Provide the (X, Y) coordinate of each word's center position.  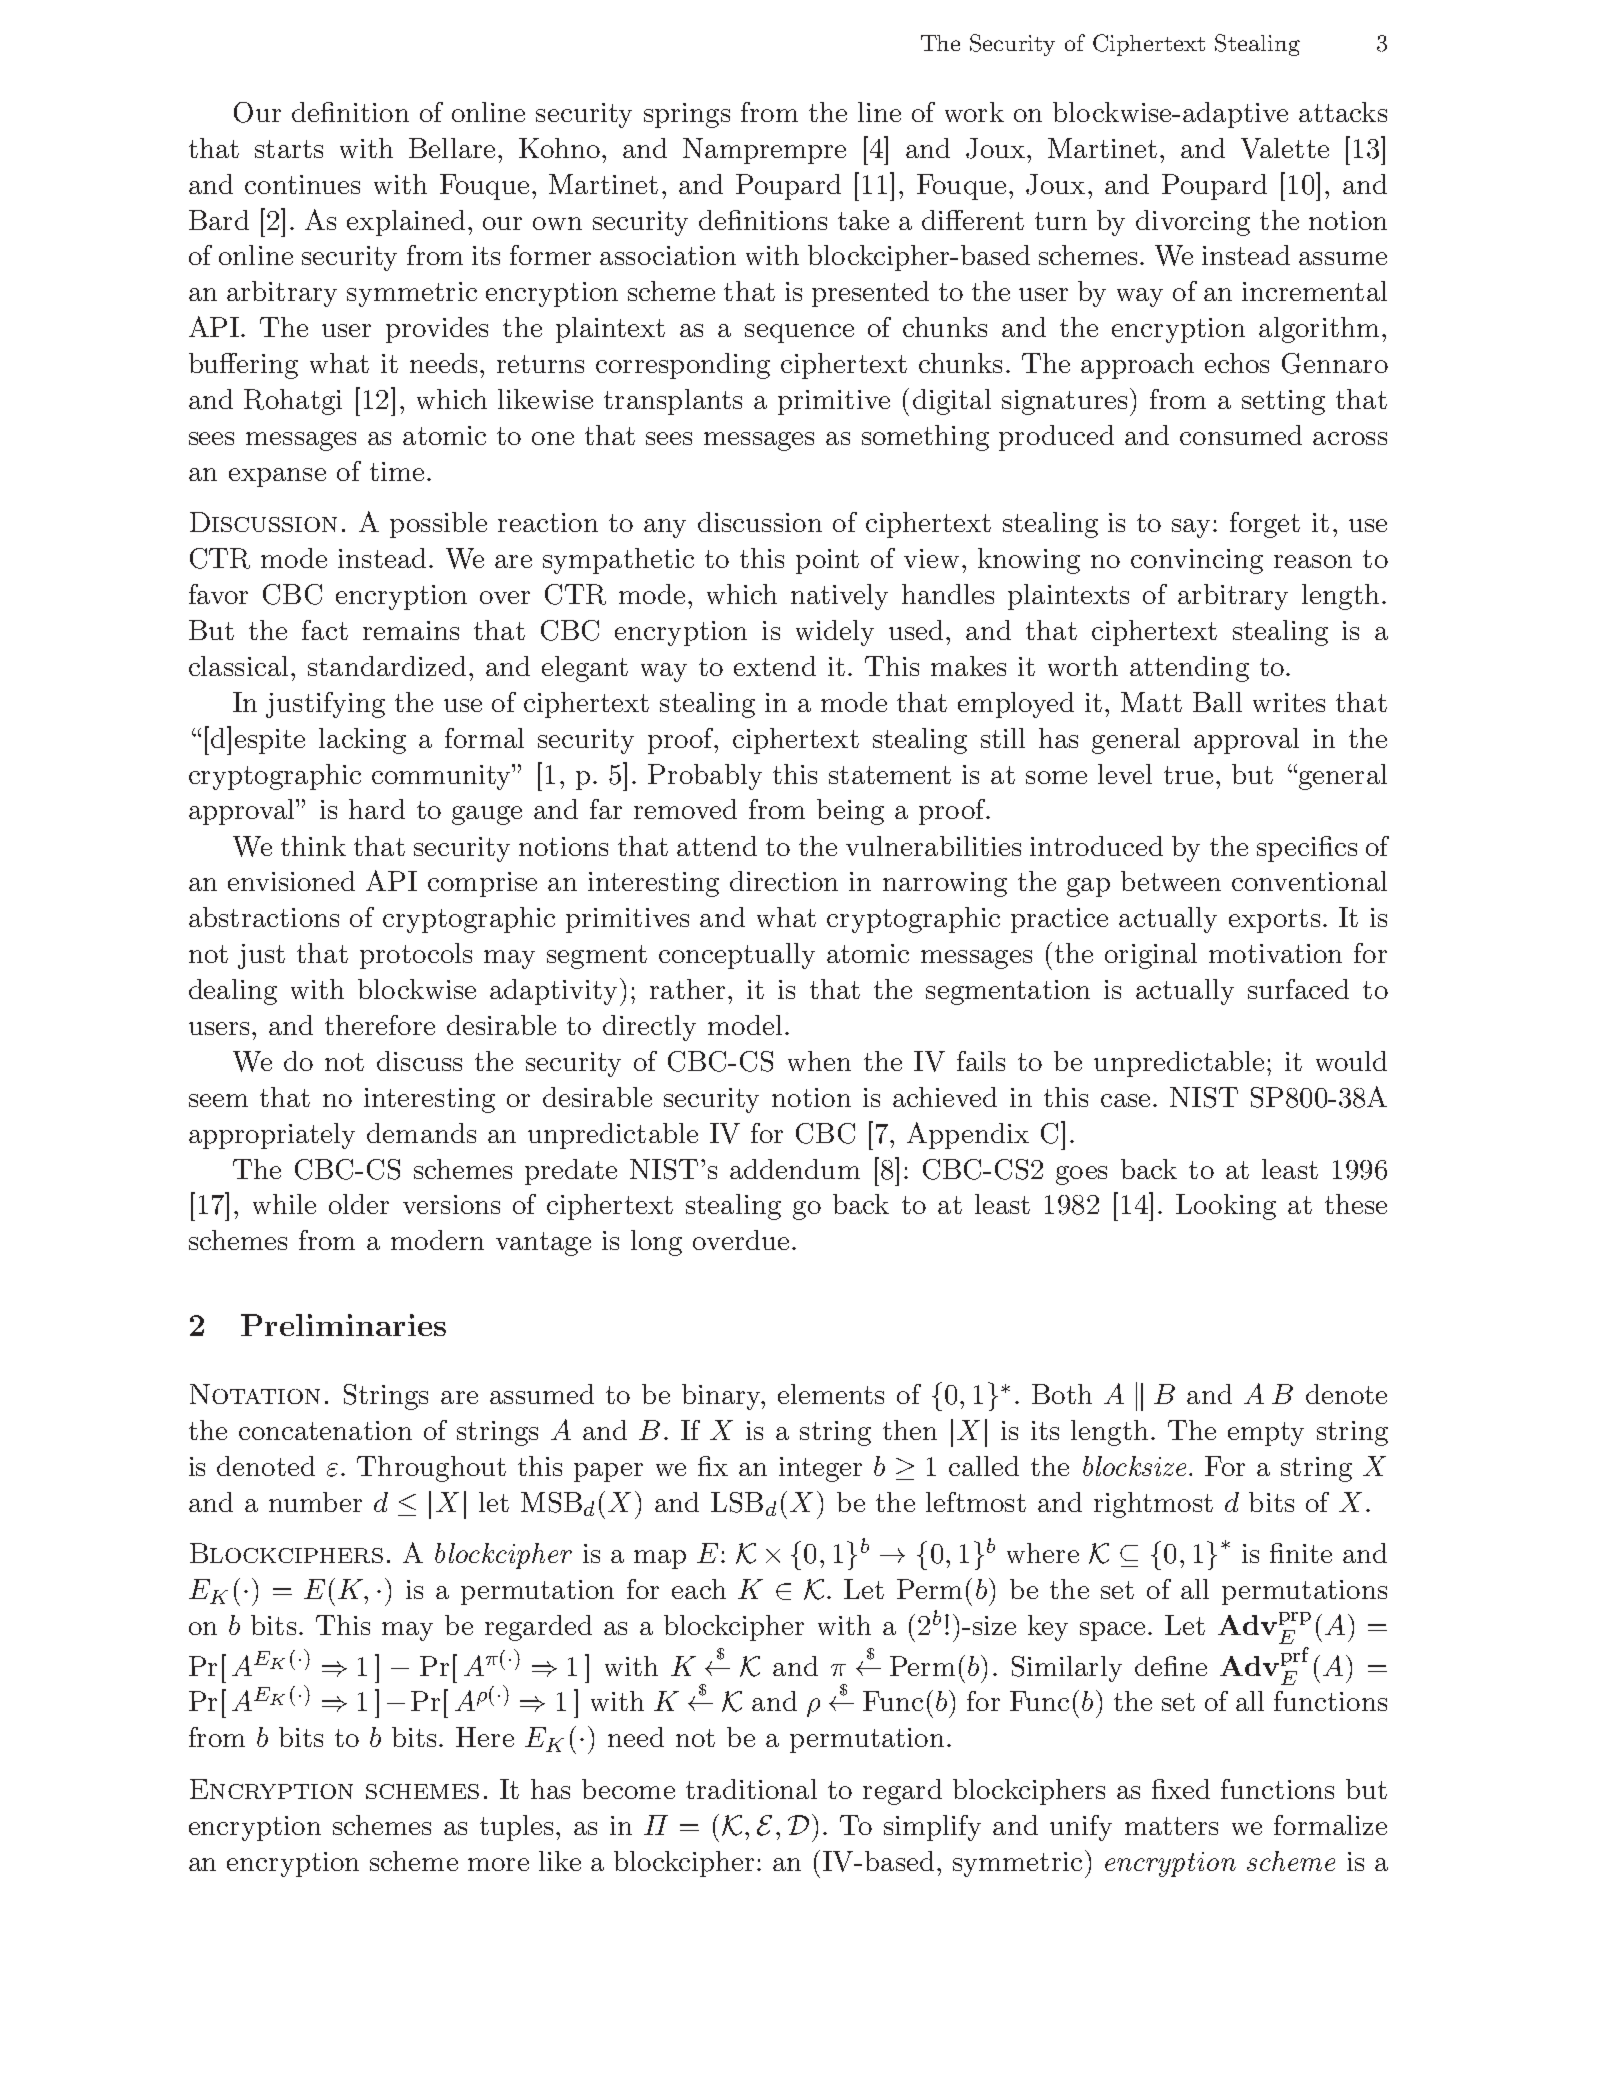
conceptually (737, 956)
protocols (416, 956)
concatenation (325, 1430)
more (498, 1864)
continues (302, 184)
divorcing (1193, 223)
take (863, 220)
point (827, 561)
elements (831, 1394)
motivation (1275, 953)
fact (325, 630)
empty (1266, 1434)
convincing (1197, 561)
